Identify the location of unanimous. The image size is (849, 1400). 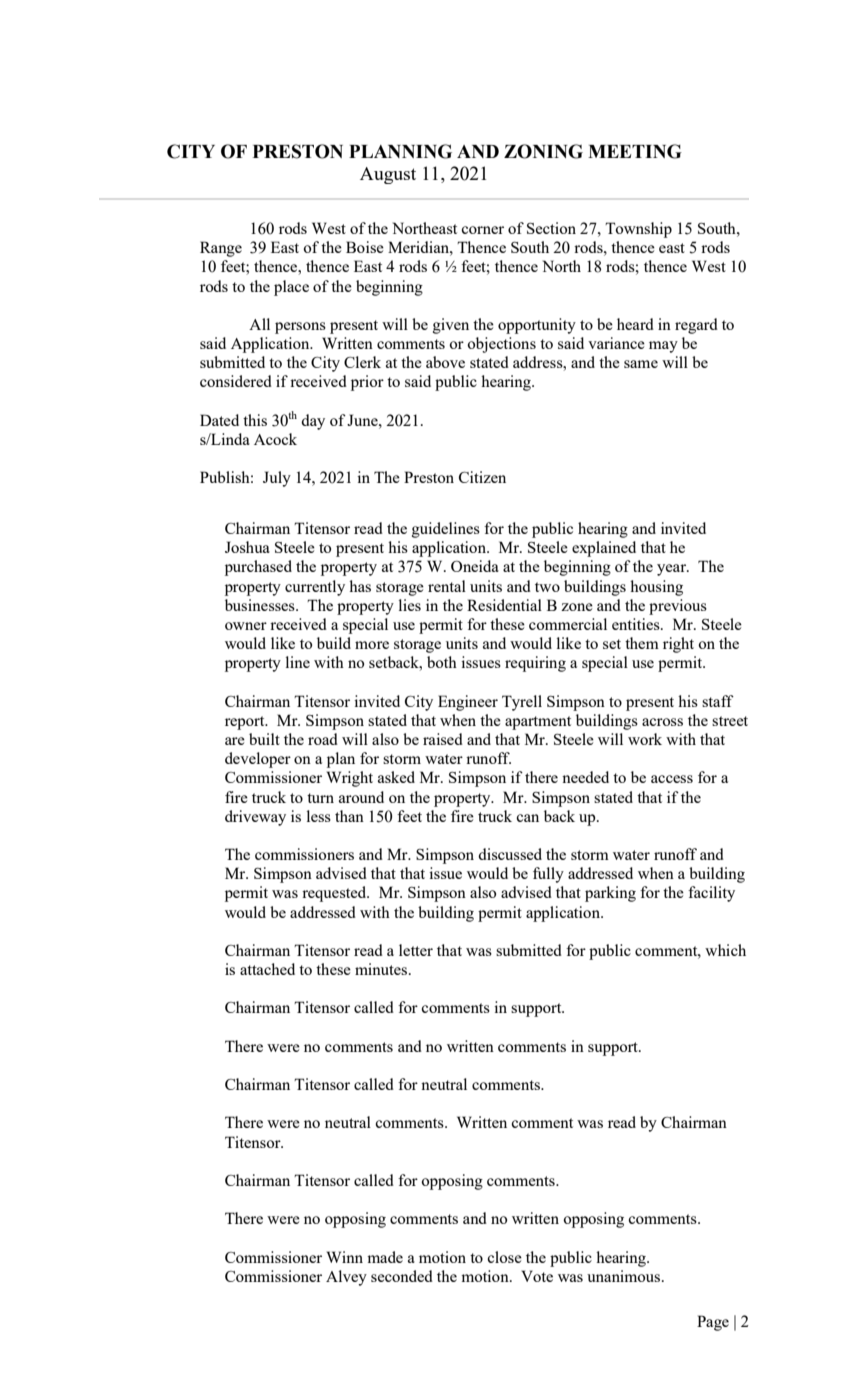
(625, 1276).
